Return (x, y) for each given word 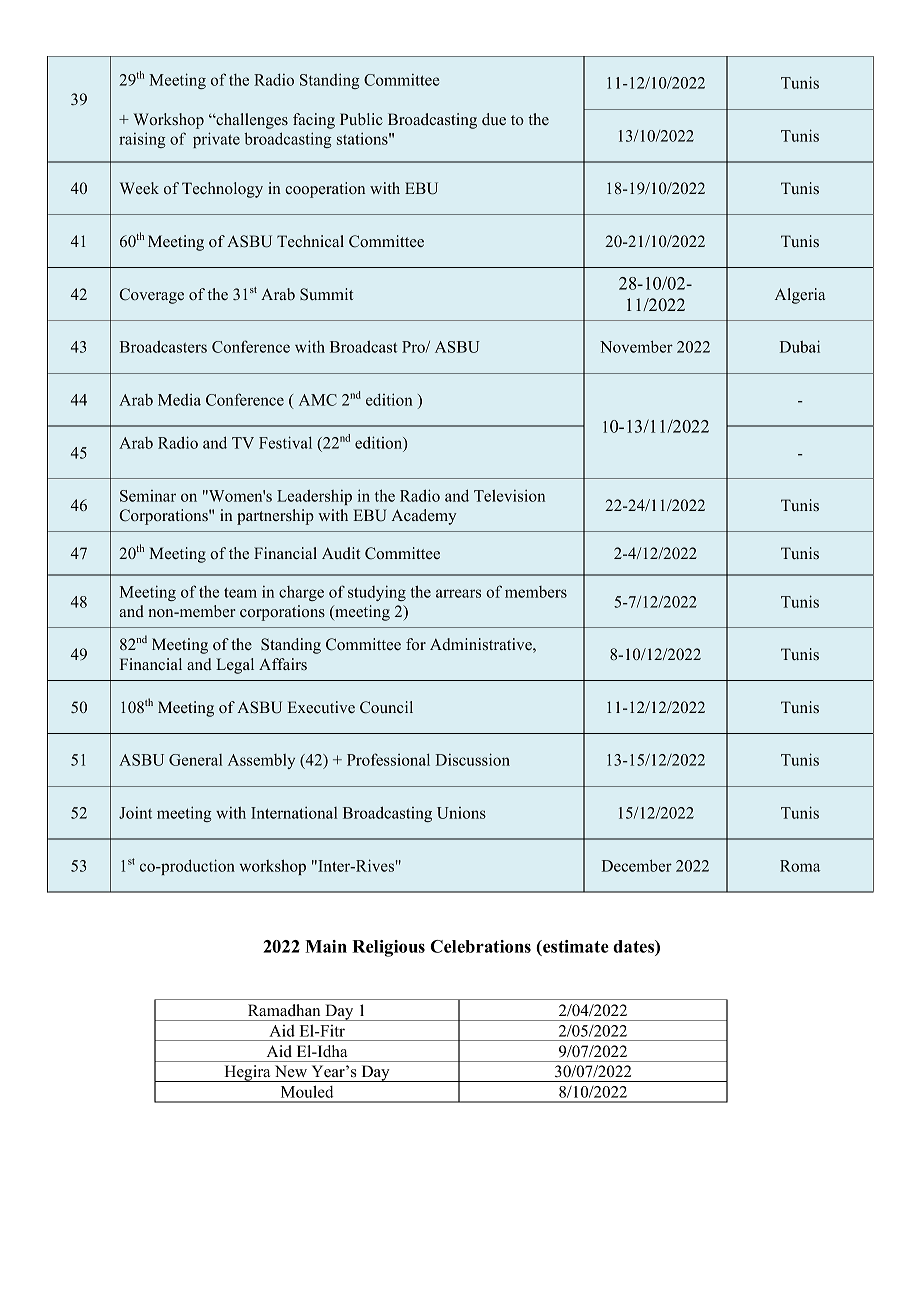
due (494, 119)
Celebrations (480, 946)
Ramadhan (284, 1010)
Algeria (800, 296)
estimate (575, 946)
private (216, 140)
